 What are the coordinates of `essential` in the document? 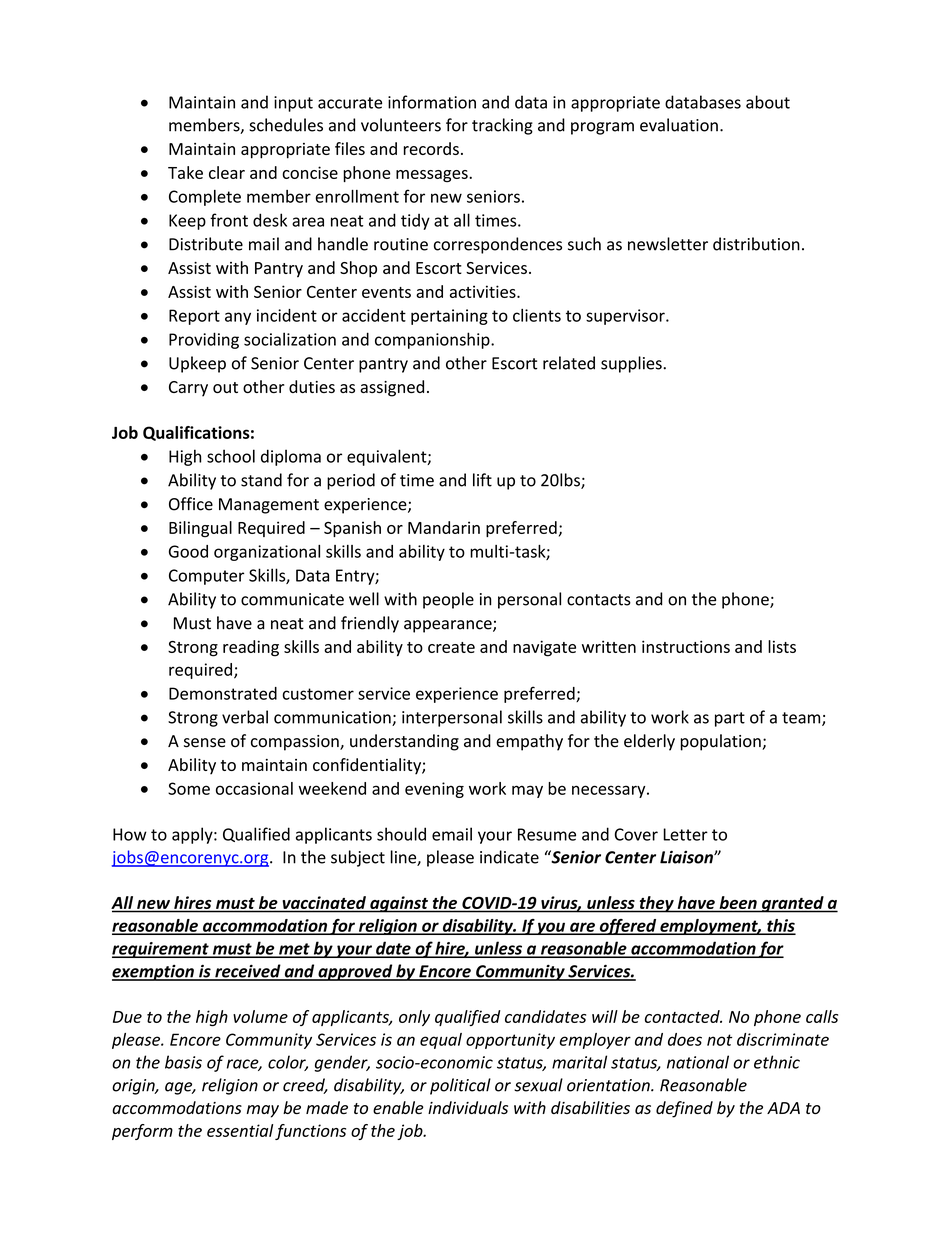 It's located at (240, 1130).
